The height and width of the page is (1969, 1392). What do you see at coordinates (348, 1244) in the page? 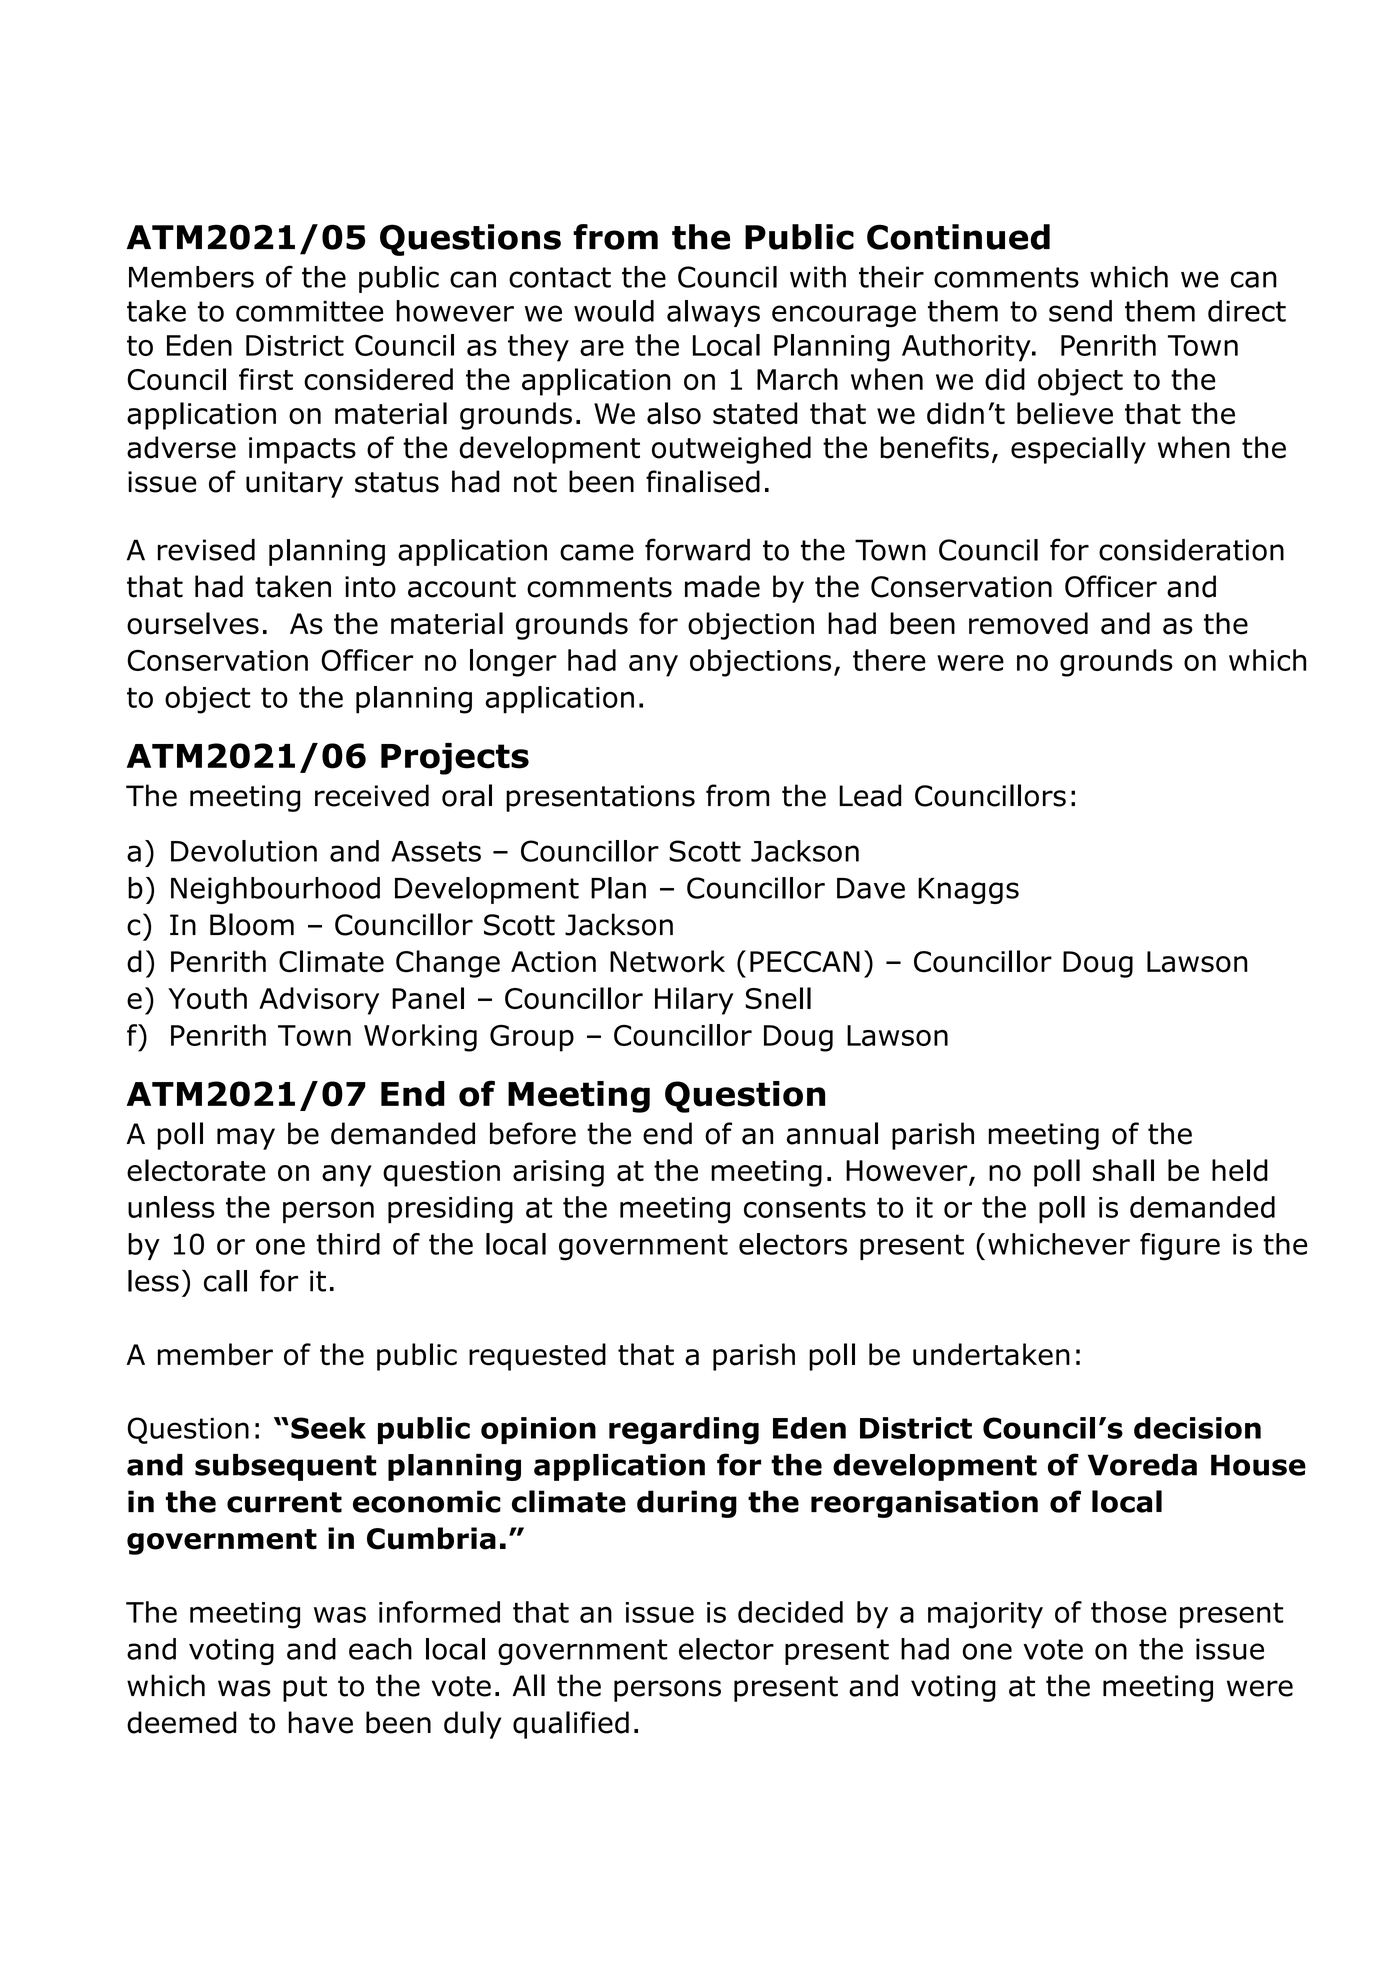
I see `third` at bounding box center [348, 1244].
